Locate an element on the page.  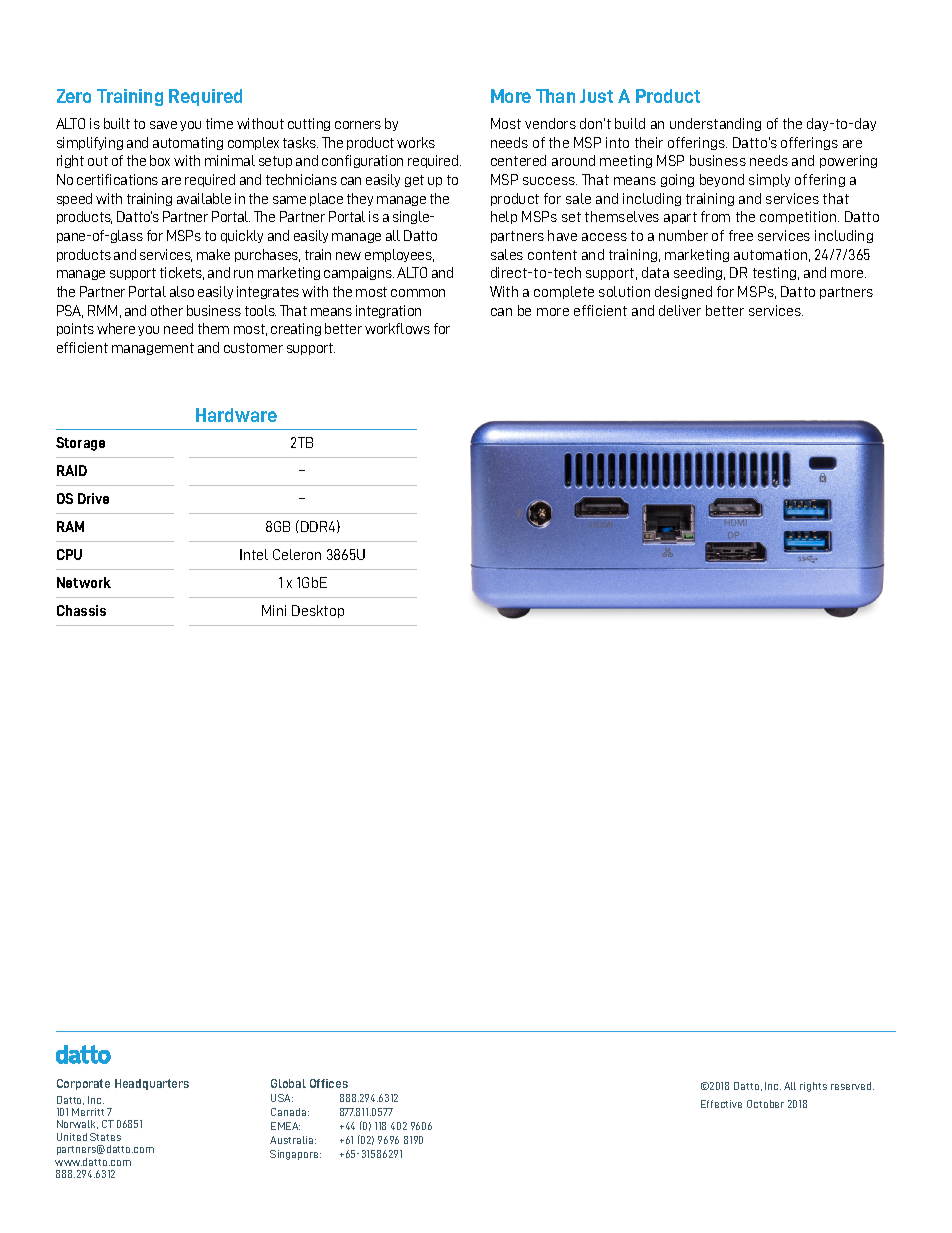
Desktop is located at coordinates (318, 611).
